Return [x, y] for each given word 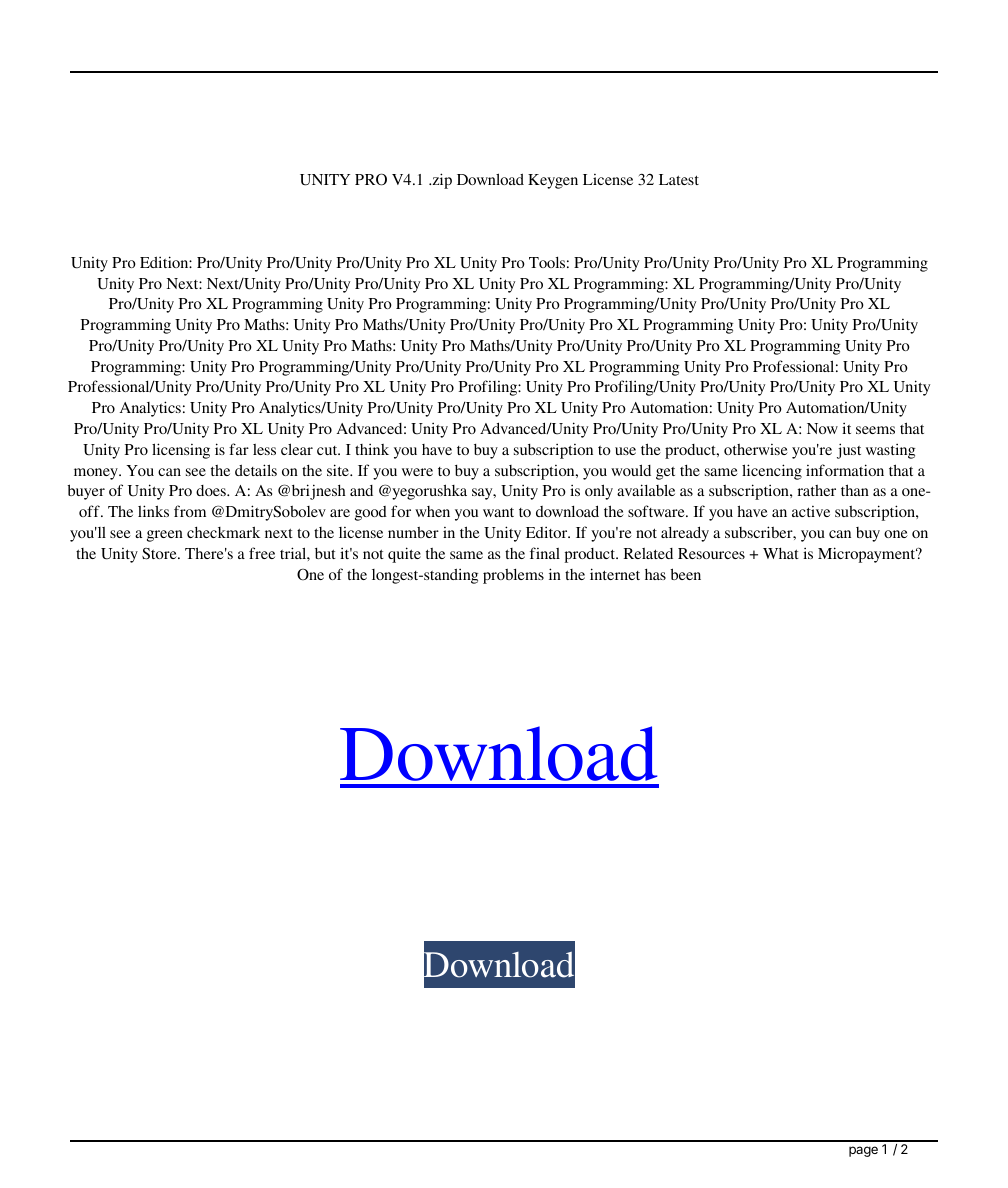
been [685, 574]
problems [513, 576]
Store [160, 554]
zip [441, 181]
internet [615, 574]
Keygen [553, 181]
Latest [679, 179]
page [863, 1151]
